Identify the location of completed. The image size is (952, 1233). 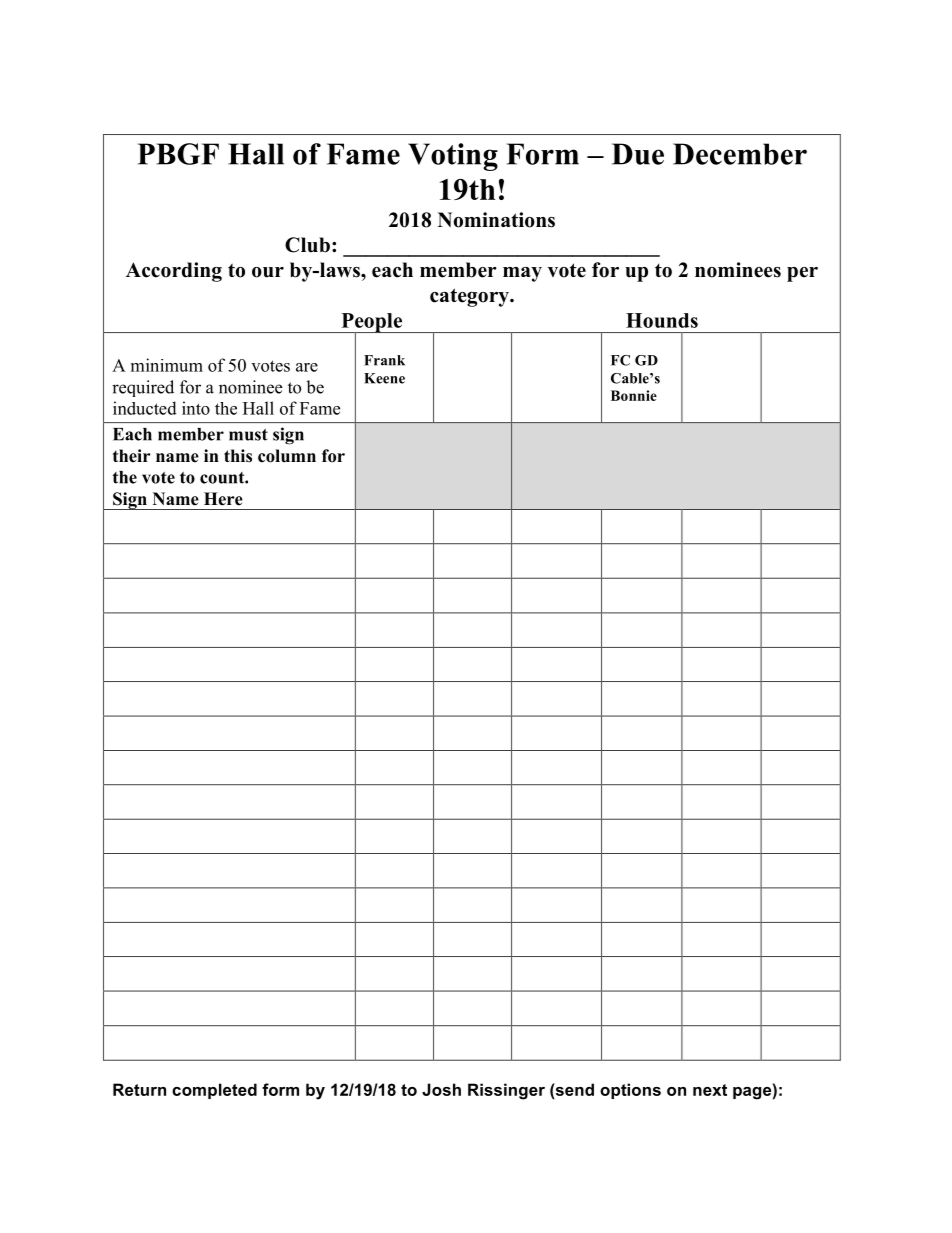
(214, 1091).
